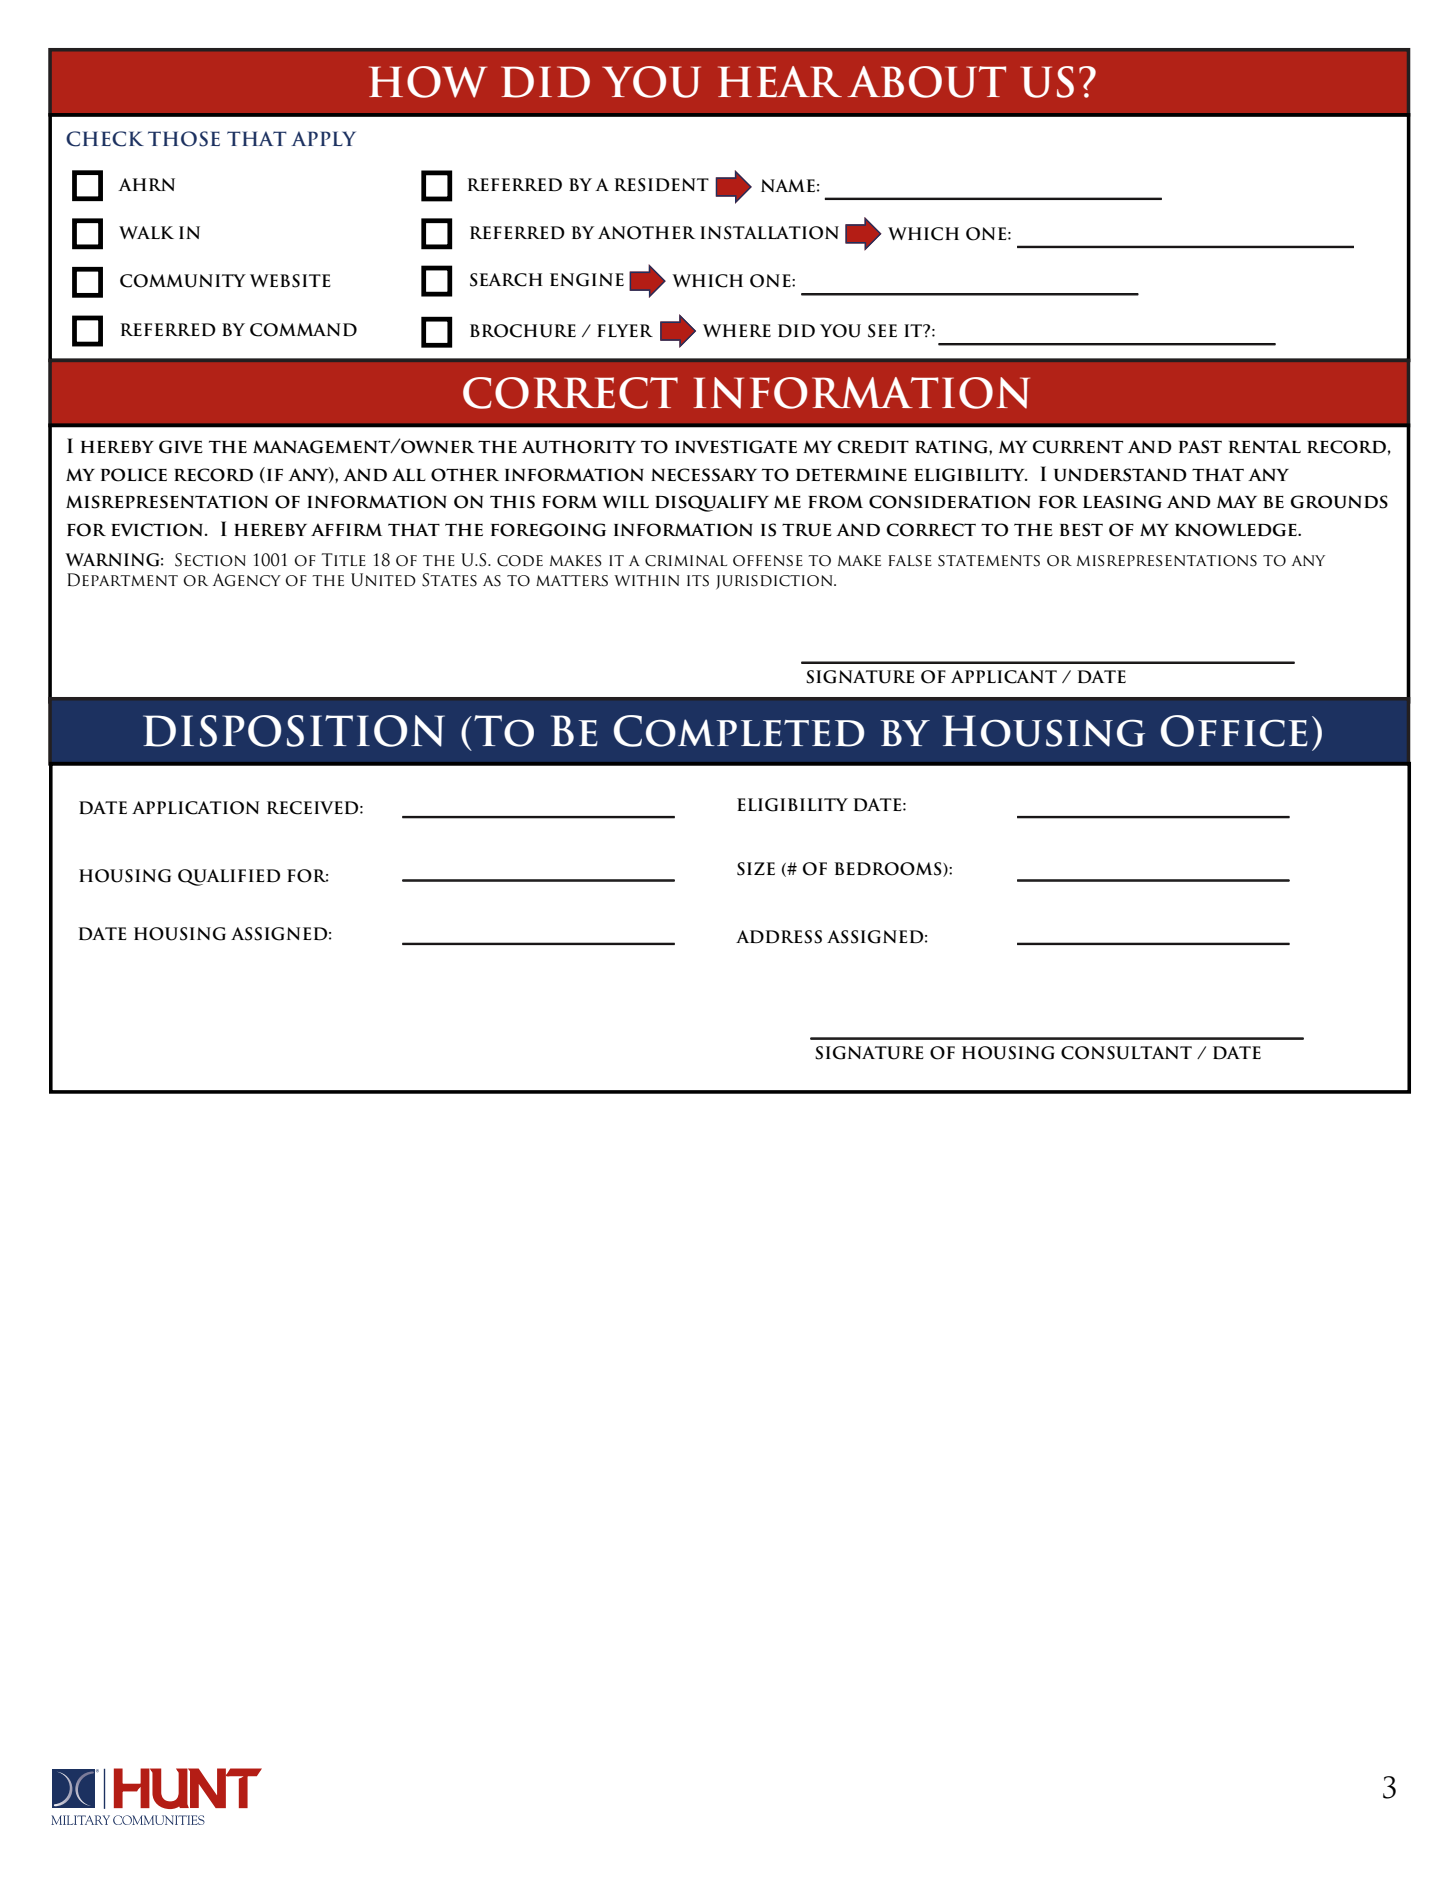 Image resolution: width=1451 pixels, height=1878 pixels. Describe the element at coordinates (780, 82) in the document. I see `HEAR` at that location.
